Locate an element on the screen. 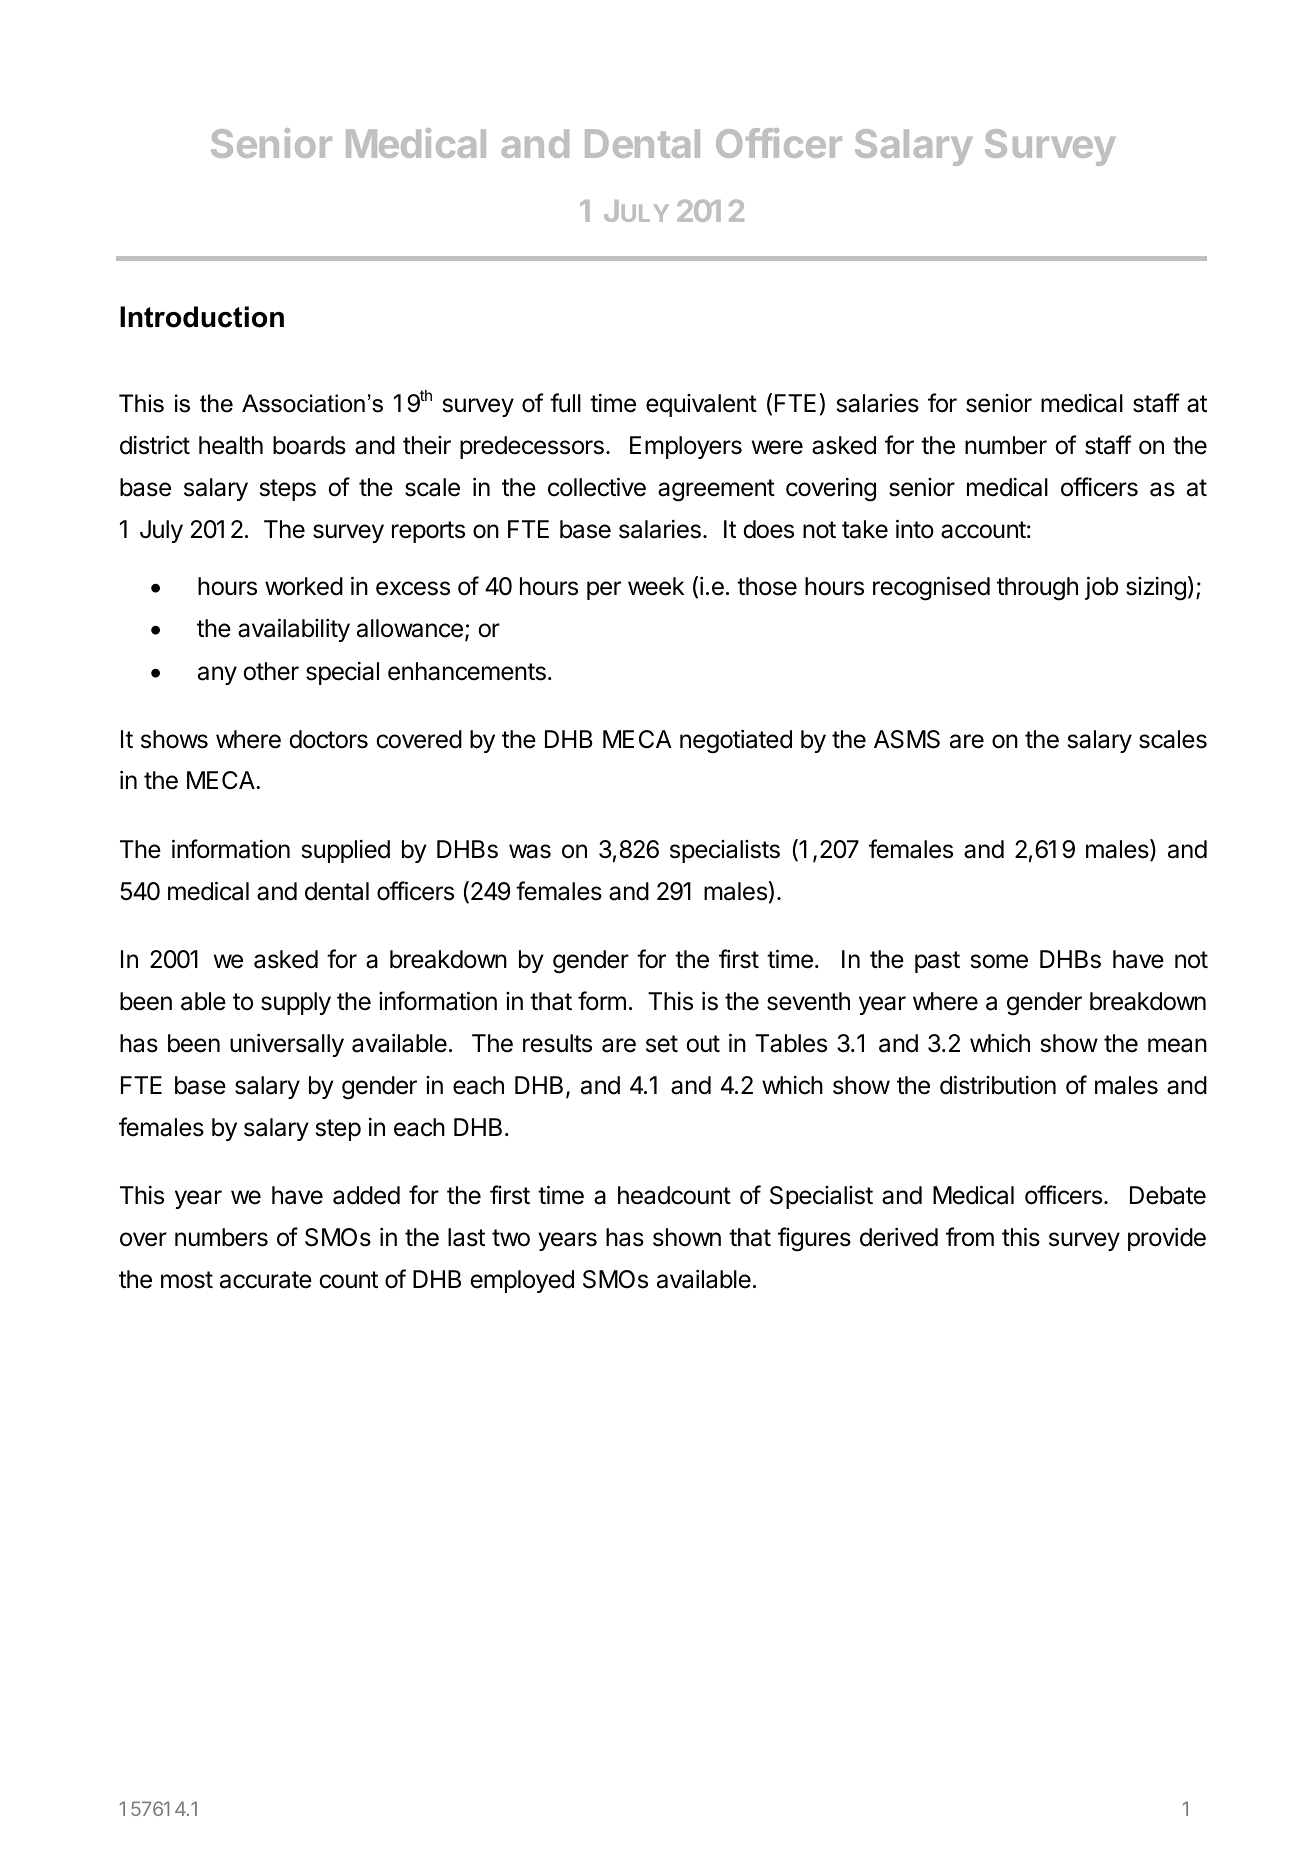 The height and width of the screenshot is (1858, 1313). ASMS is located at coordinates (907, 739).
